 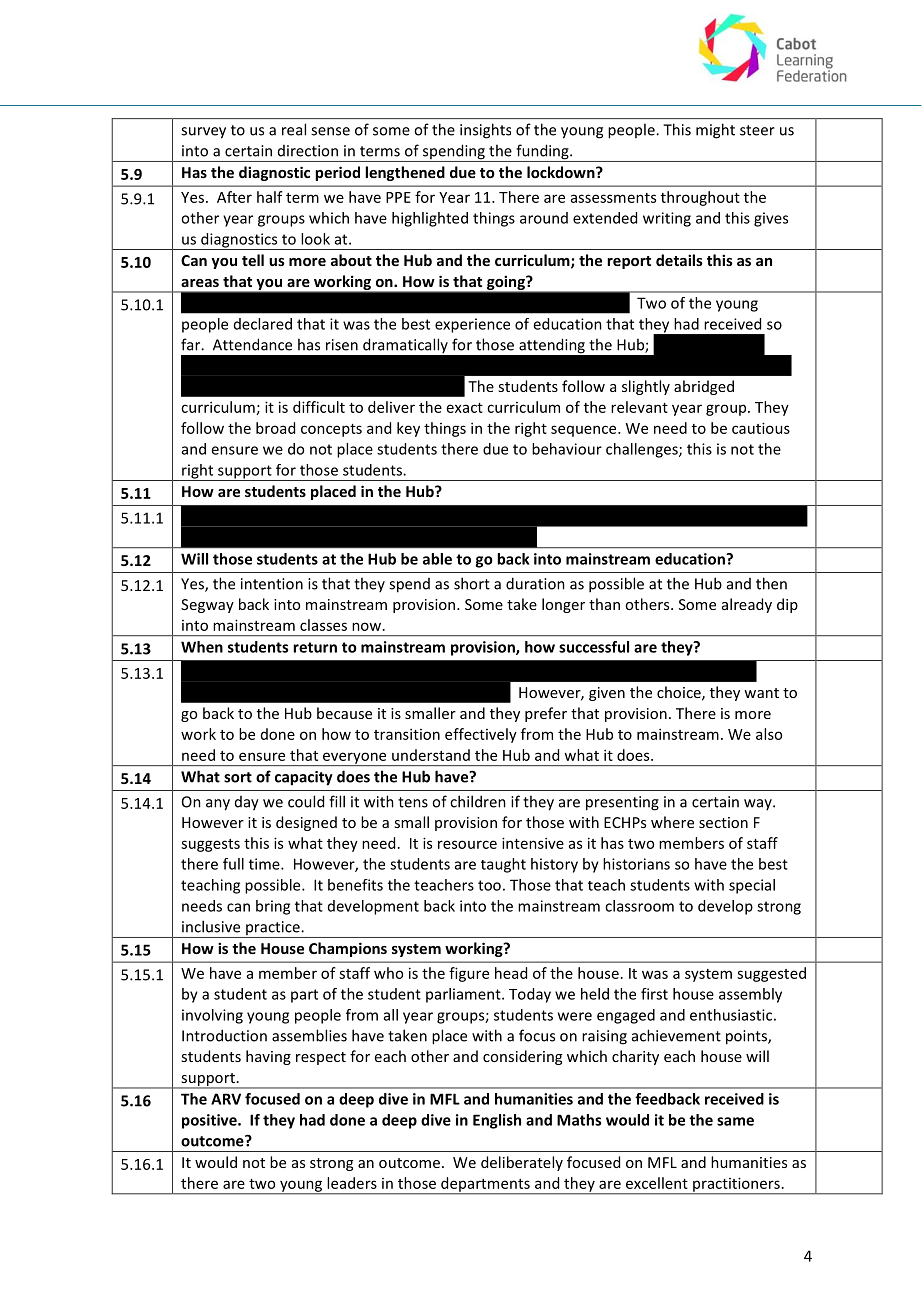 What do you see at coordinates (715, 131) in the screenshot?
I see `might` at bounding box center [715, 131].
